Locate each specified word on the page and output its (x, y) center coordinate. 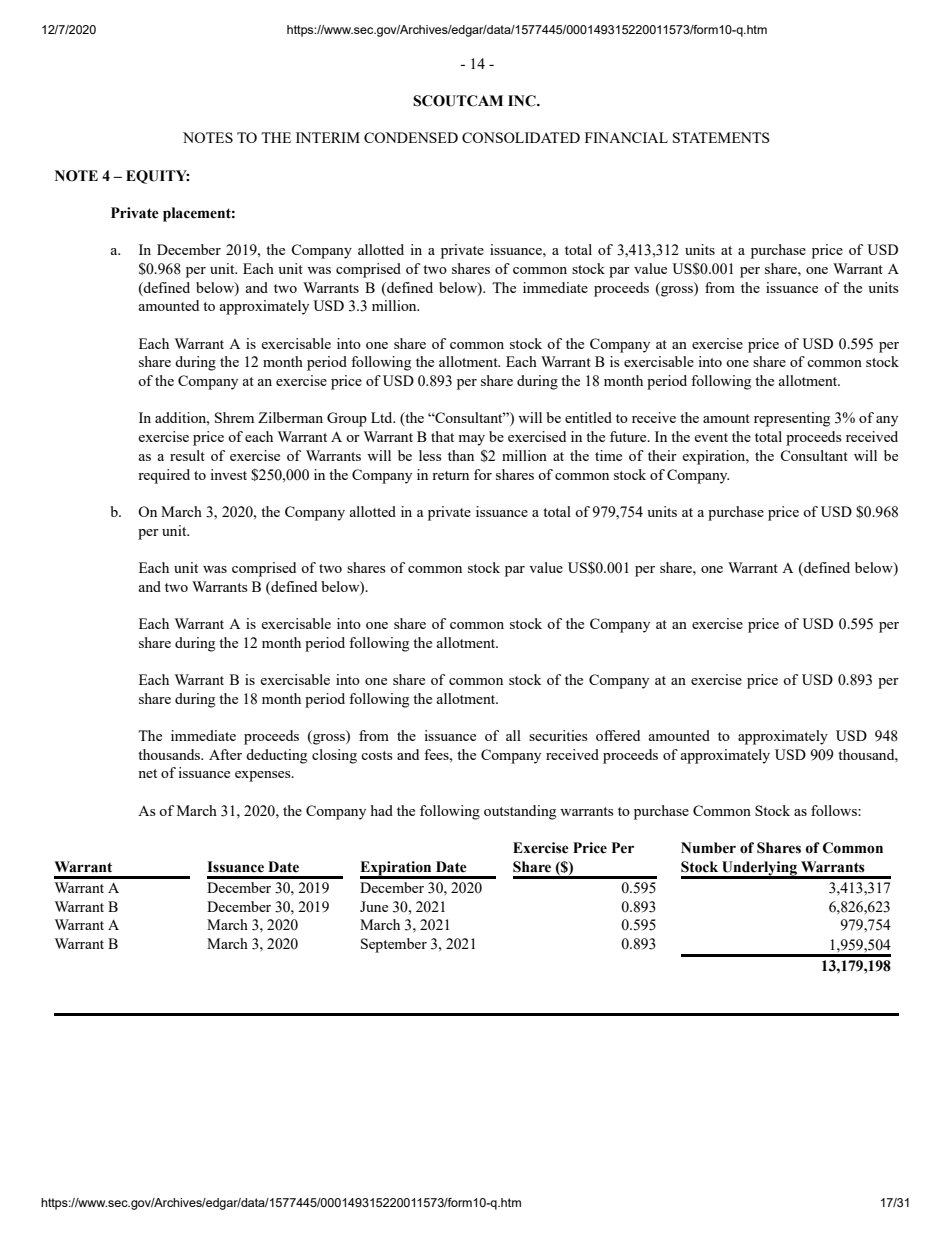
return (450, 475)
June (374, 906)
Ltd (383, 417)
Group (347, 419)
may (471, 440)
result (187, 455)
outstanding (520, 812)
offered (618, 735)
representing (792, 419)
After (225, 754)
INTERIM (328, 137)
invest (228, 474)
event (711, 437)
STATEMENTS (721, 137)
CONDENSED (411, 137)
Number (708, 848)
